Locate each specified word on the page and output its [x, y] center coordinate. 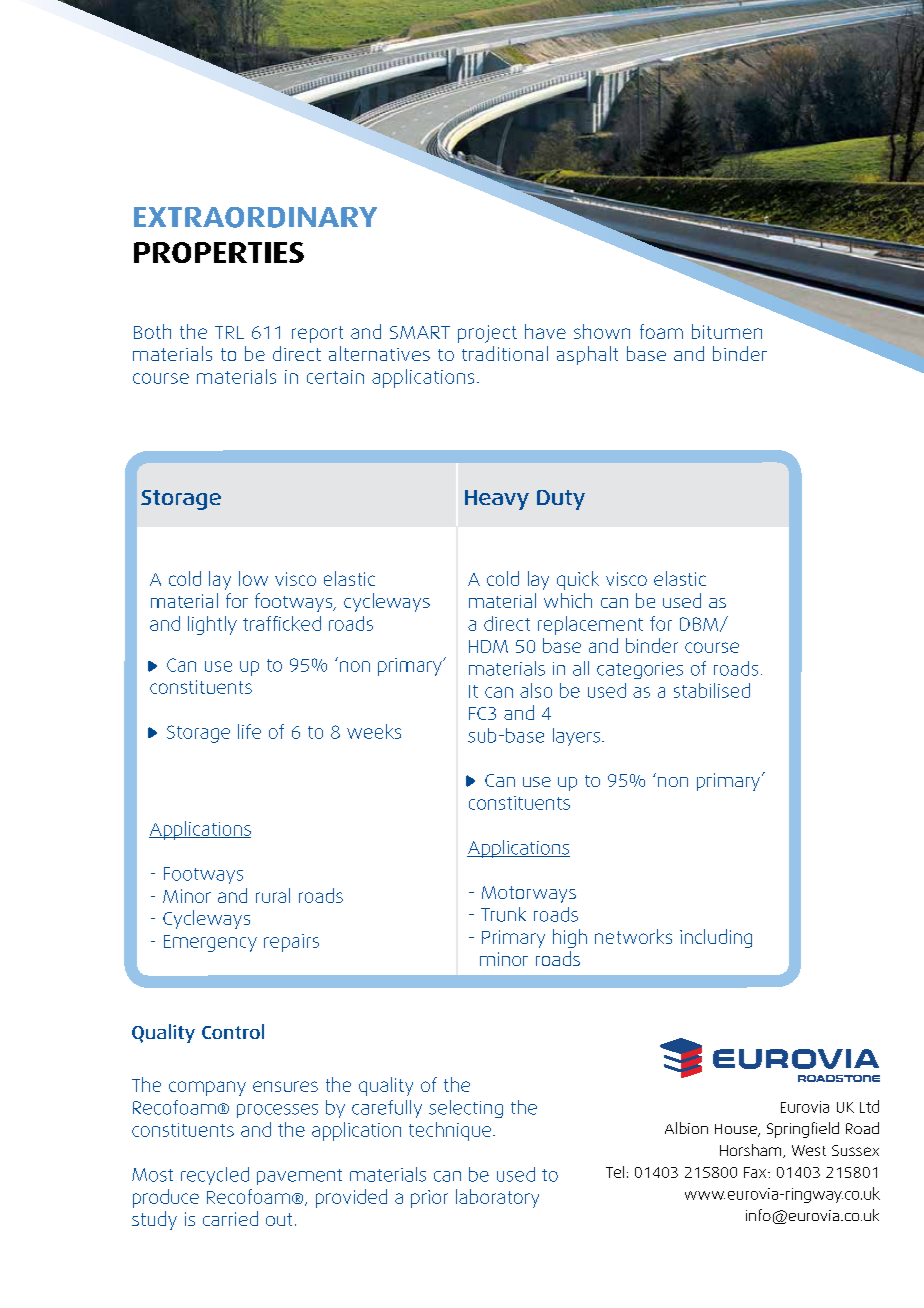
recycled [215, 1176]
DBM [700, 624]
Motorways [529, 894]
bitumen [727, 331]
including [716, 938]
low [253, 578]
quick [578, 580]
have [545, 331]
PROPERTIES [219, 252]
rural [273, 895]
